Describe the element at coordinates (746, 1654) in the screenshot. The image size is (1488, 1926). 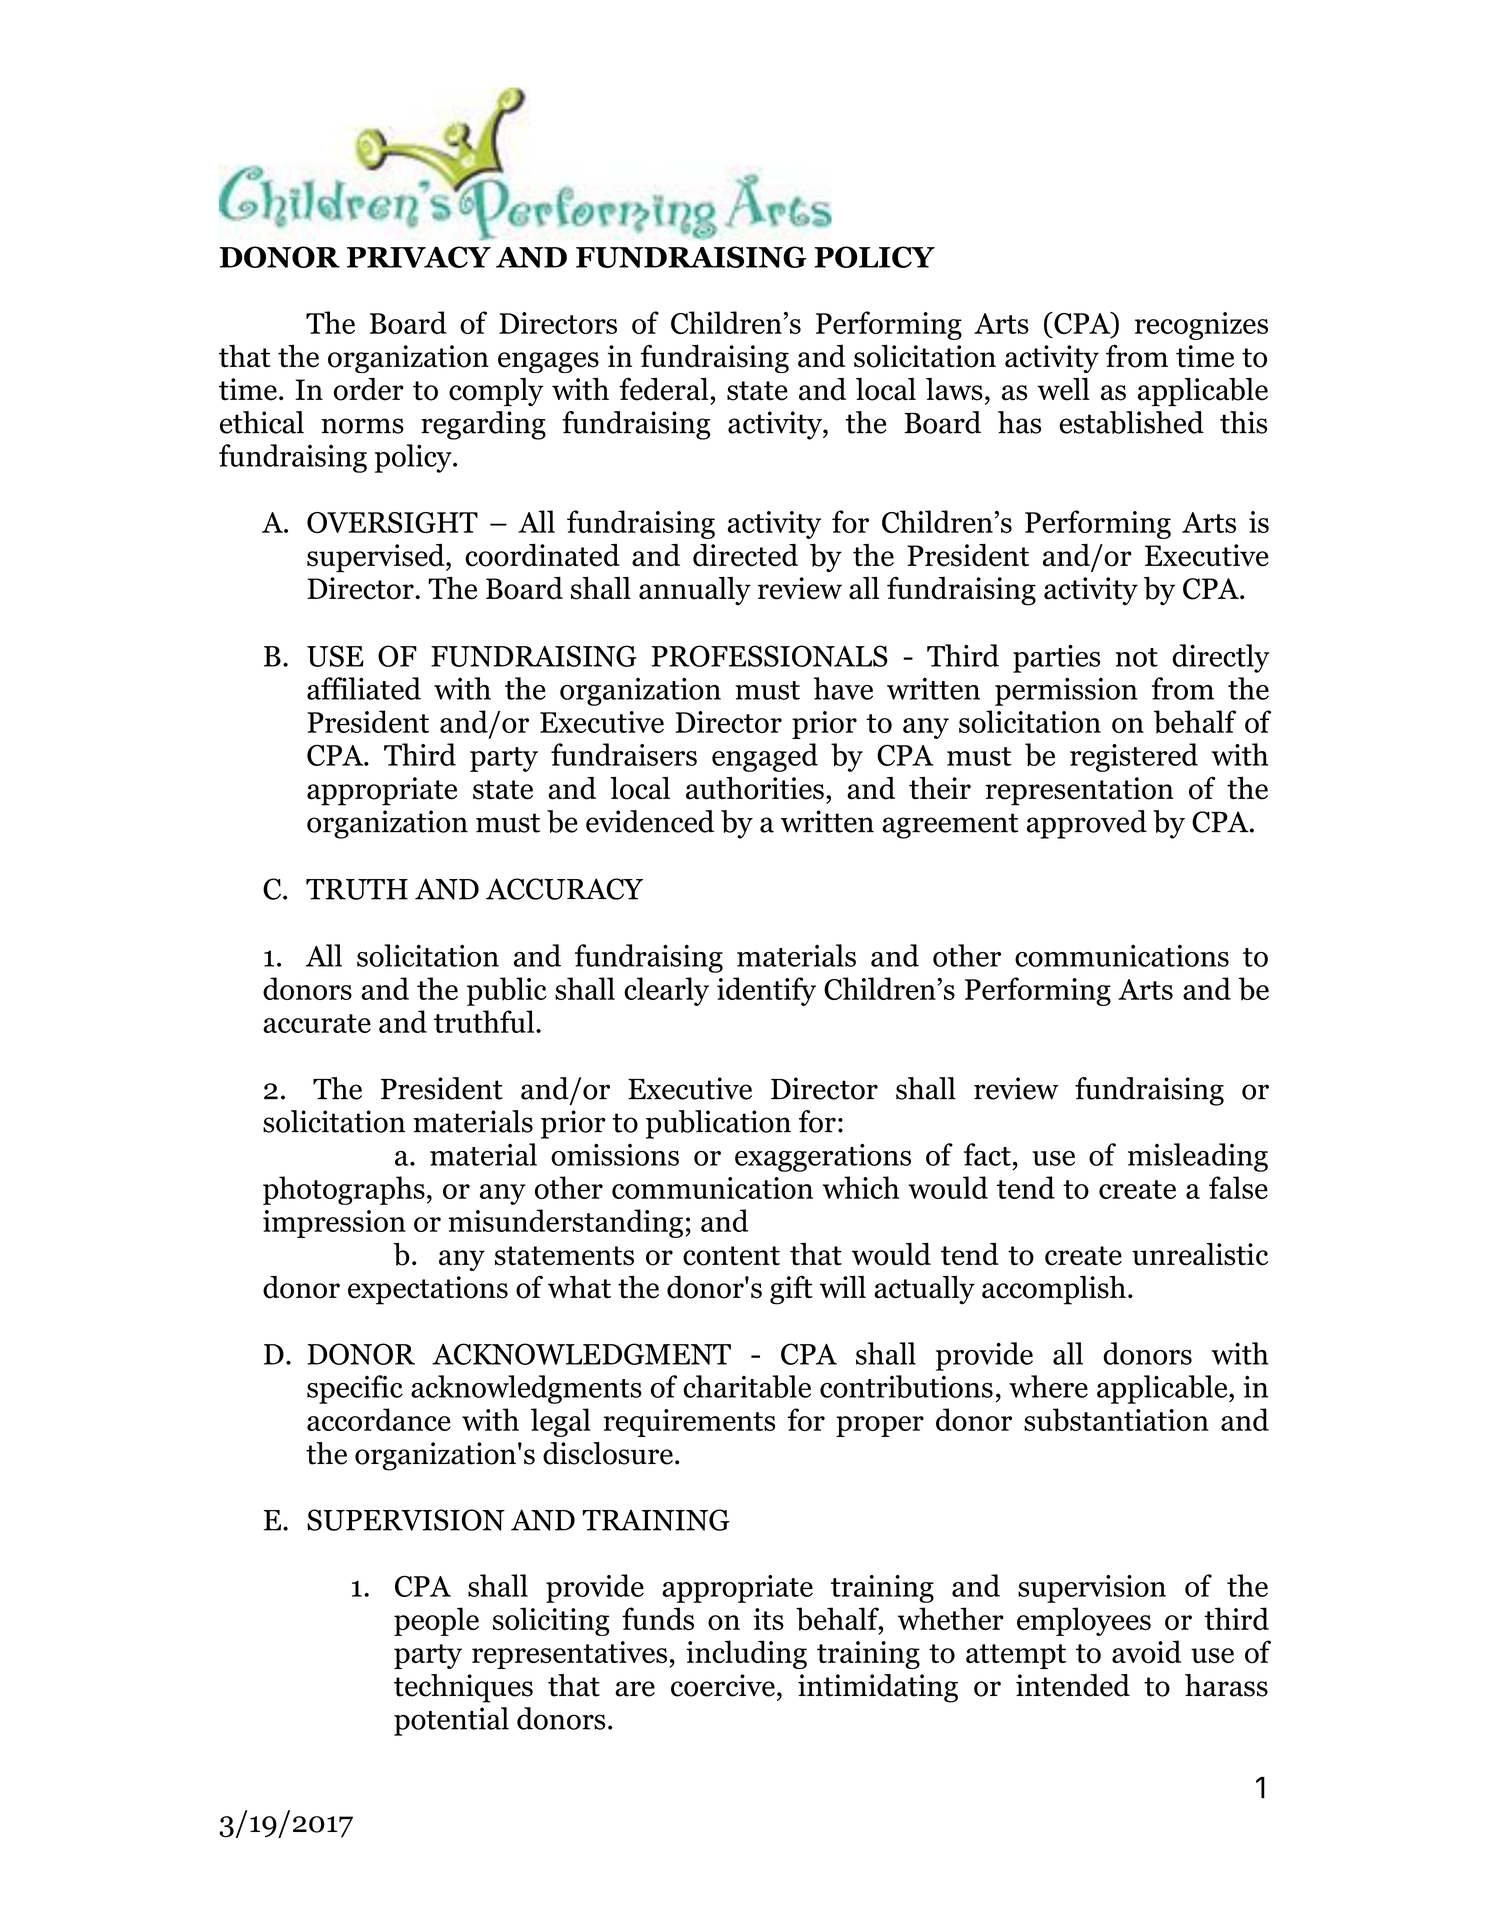
I see `including` at that location.
